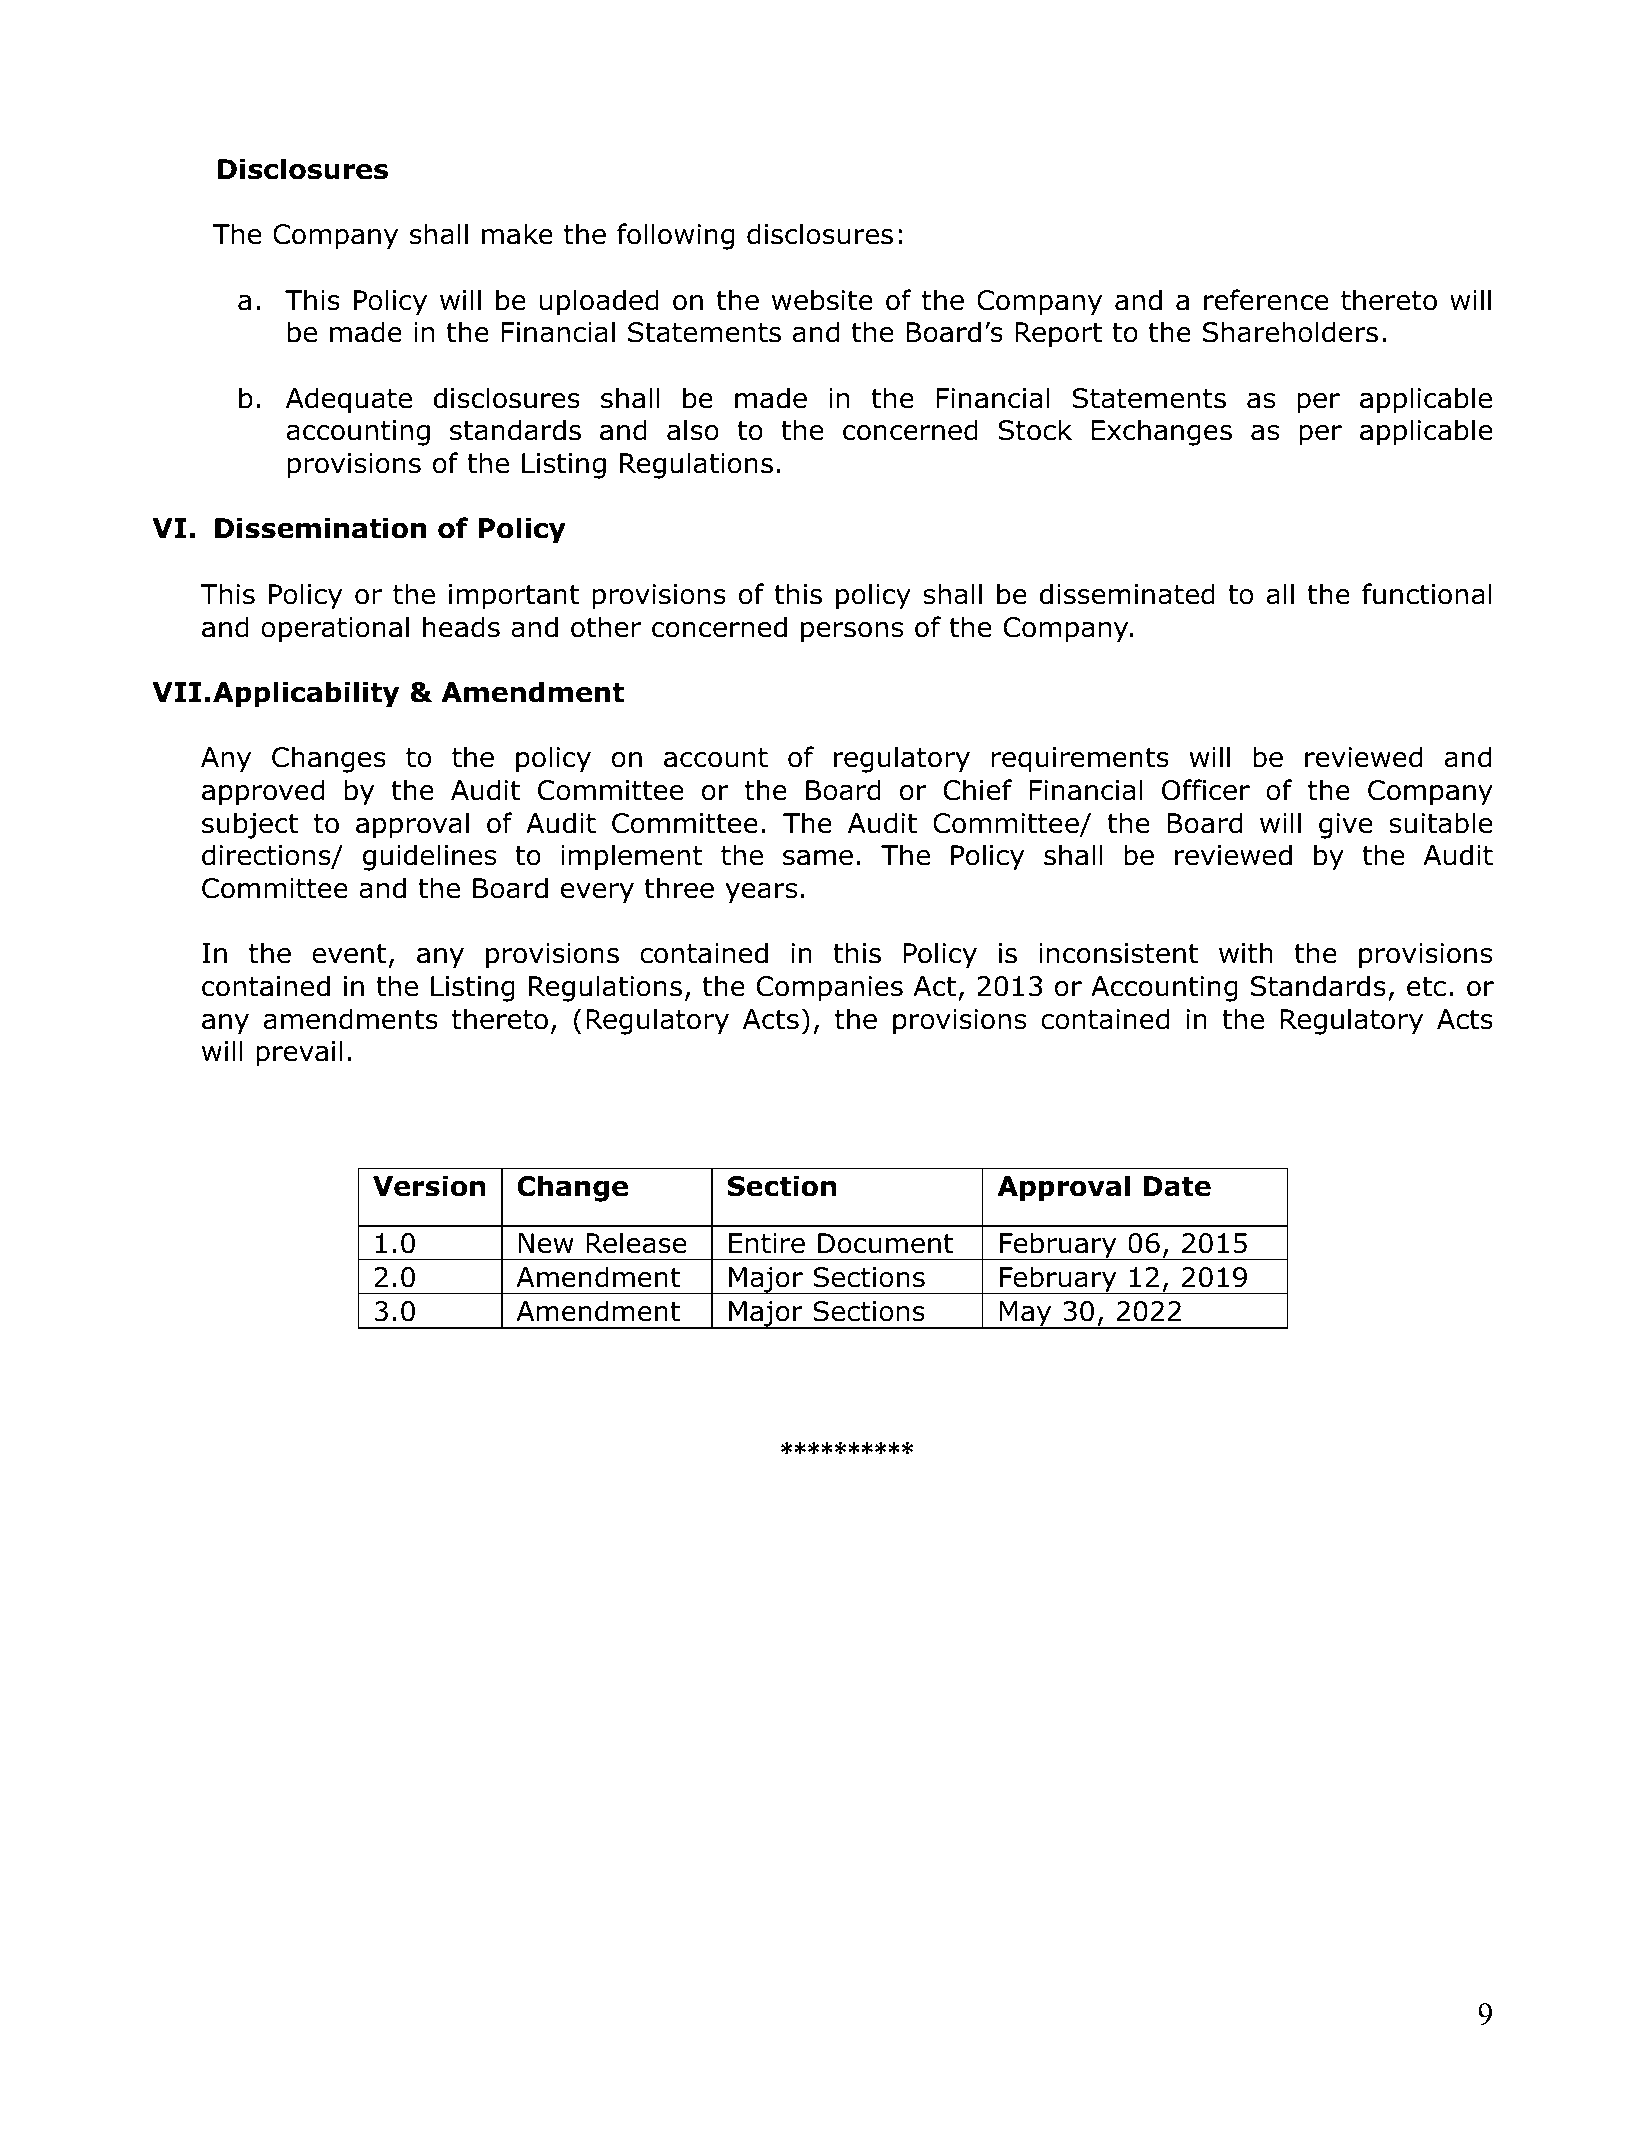  I want to click on New, so click(546, 1243).
